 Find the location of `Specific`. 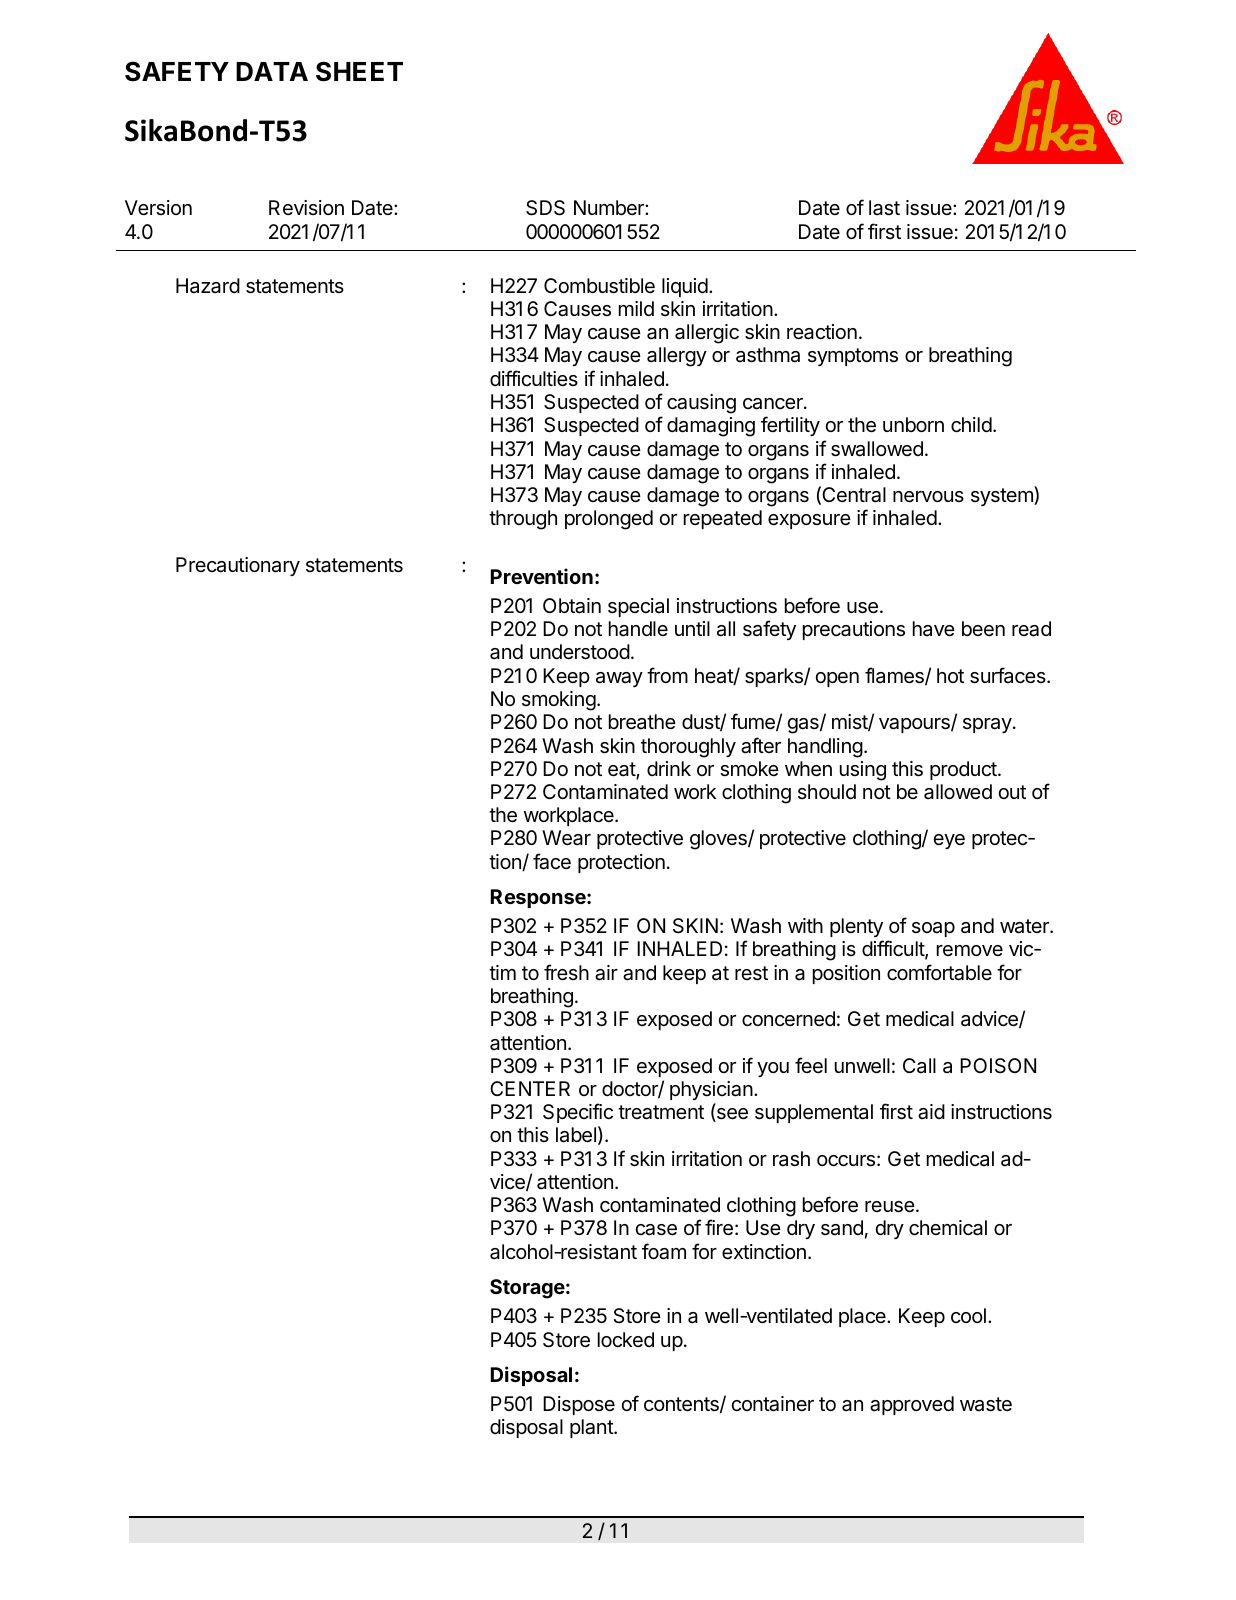

Specific is located at coordinates (578, 1113).
